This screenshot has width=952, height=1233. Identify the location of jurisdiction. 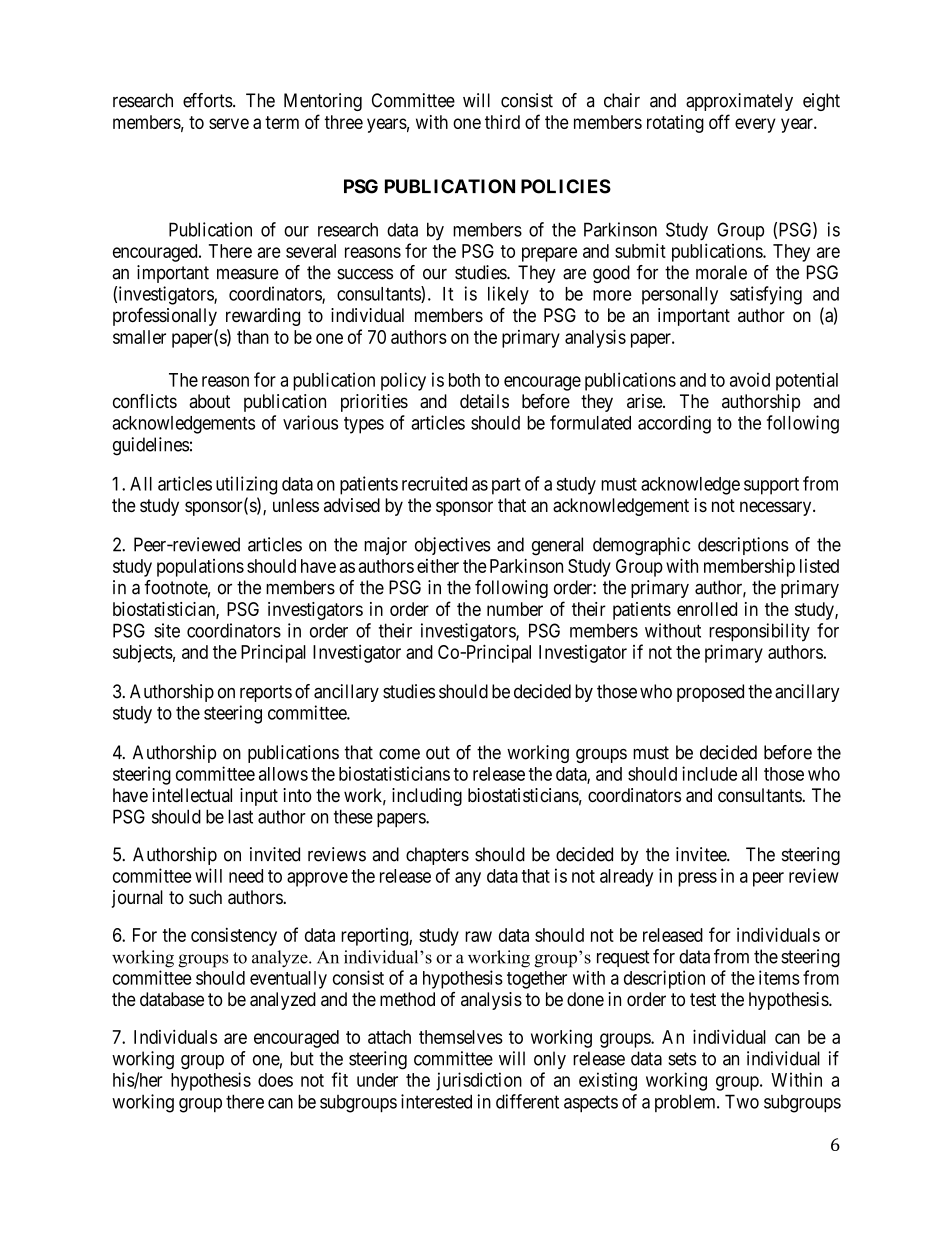
(479, 1081).
